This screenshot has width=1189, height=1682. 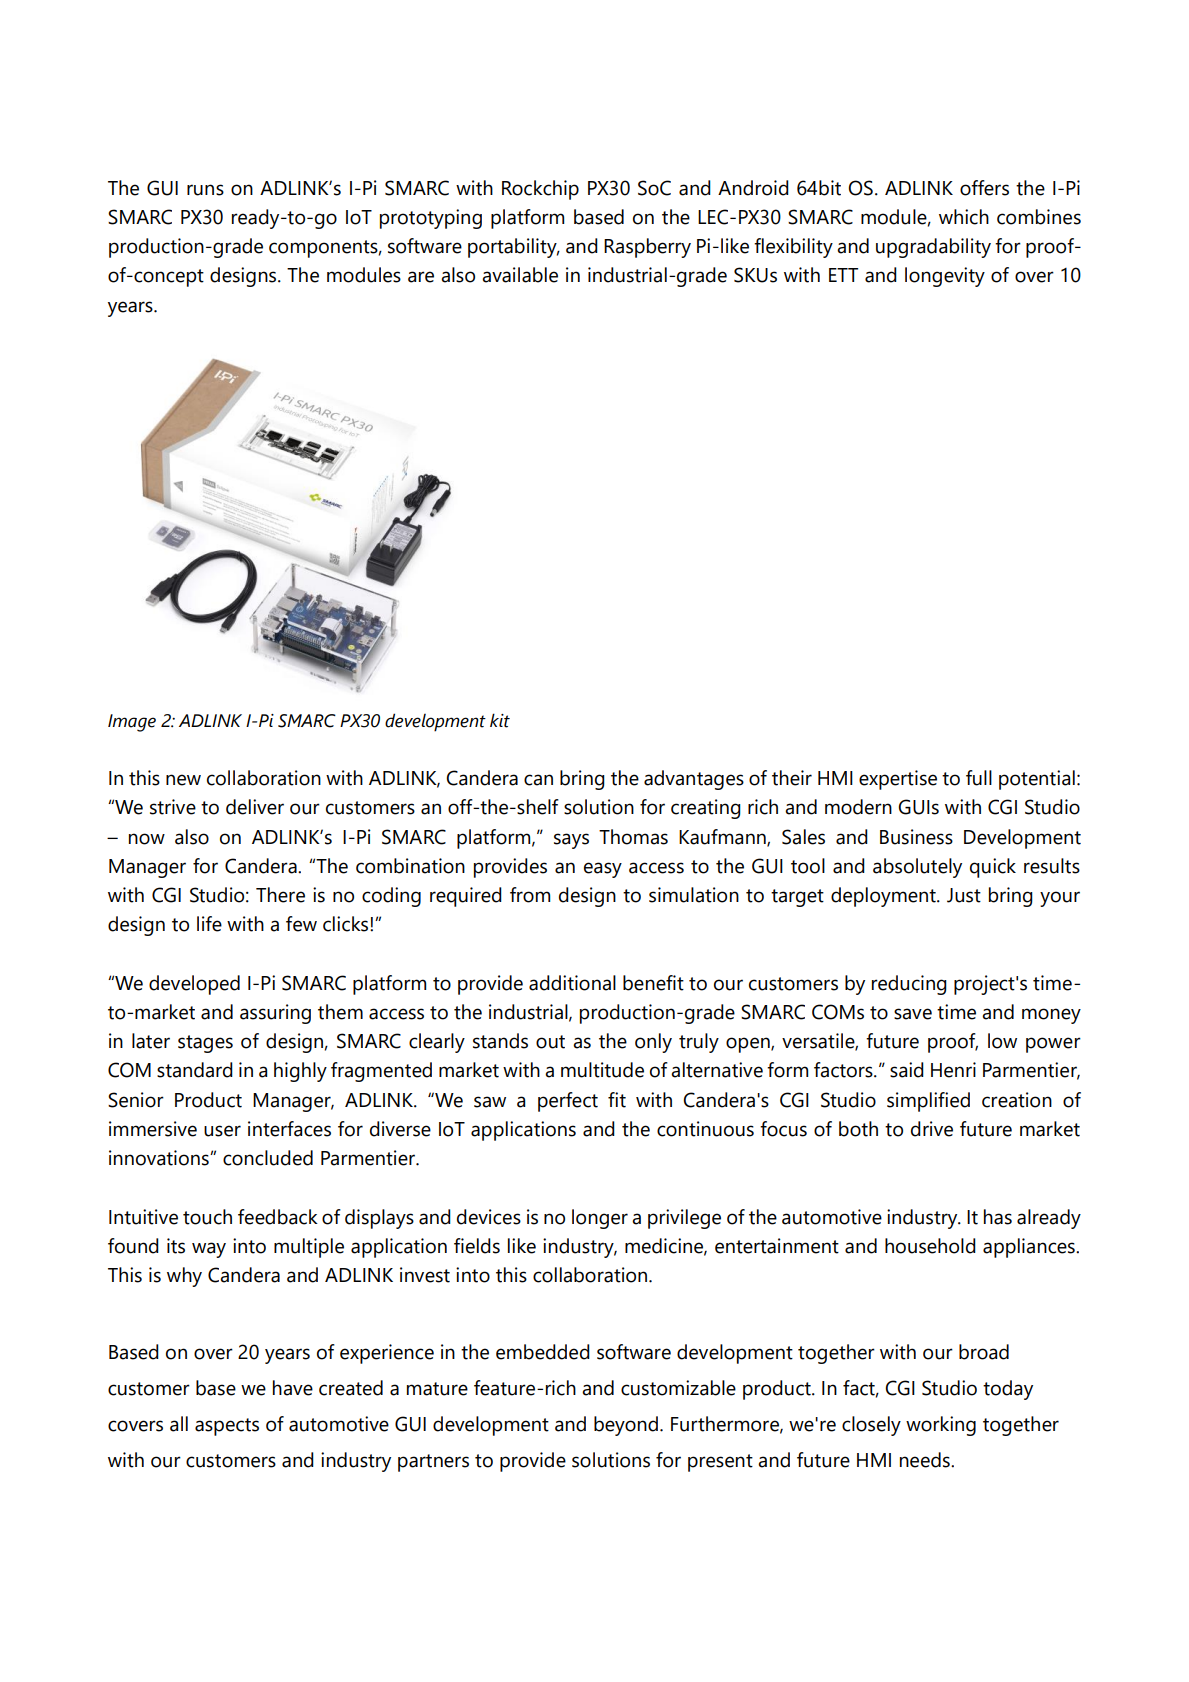 I want to click on aspects, so click(x=227, y=1427).
